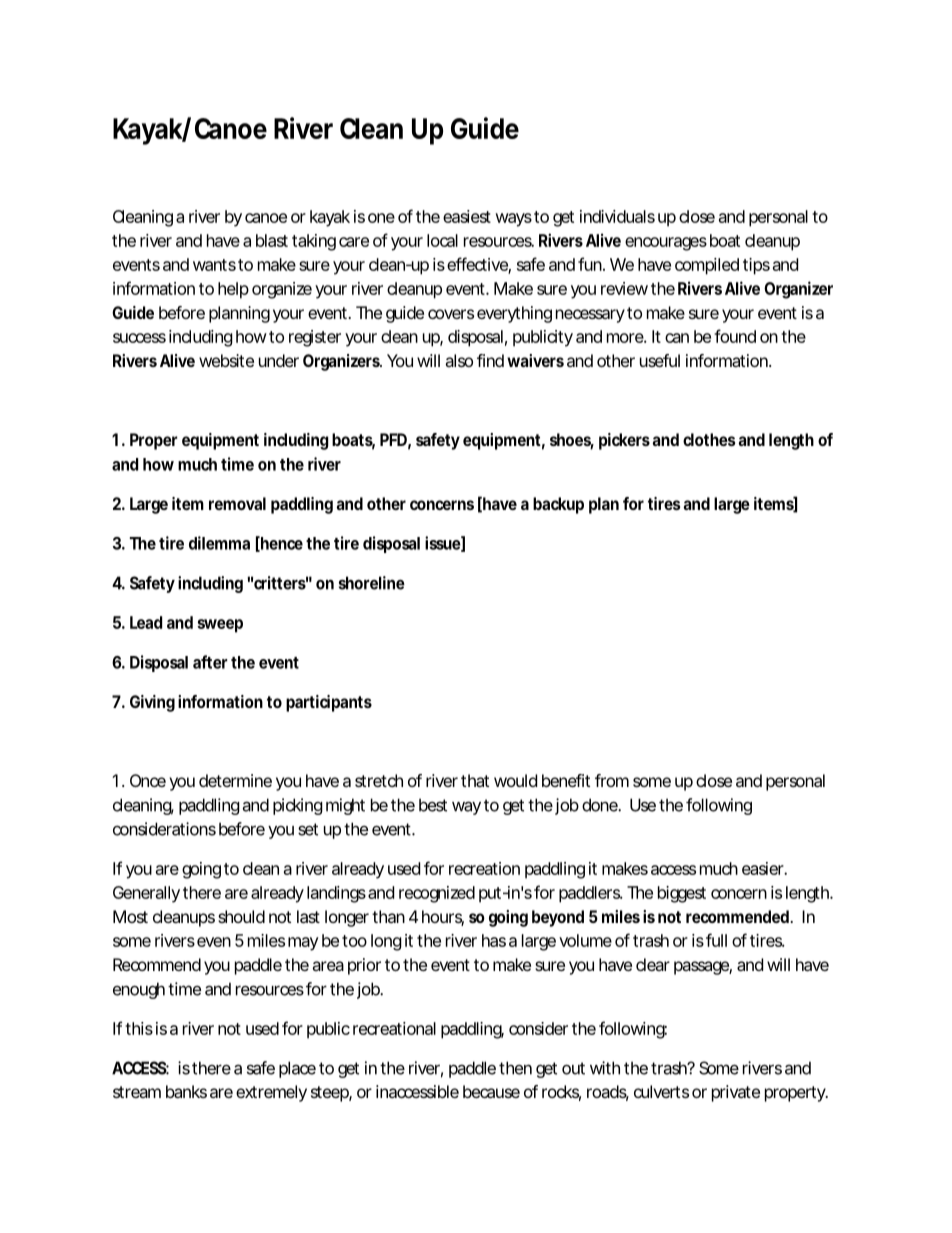 Image resolution: width=952 pixels, height=1233 pixels. What do you see at coordinates (372, 583) in the screenshot?
I see `shoreline` at bounding box center [372, 583].
